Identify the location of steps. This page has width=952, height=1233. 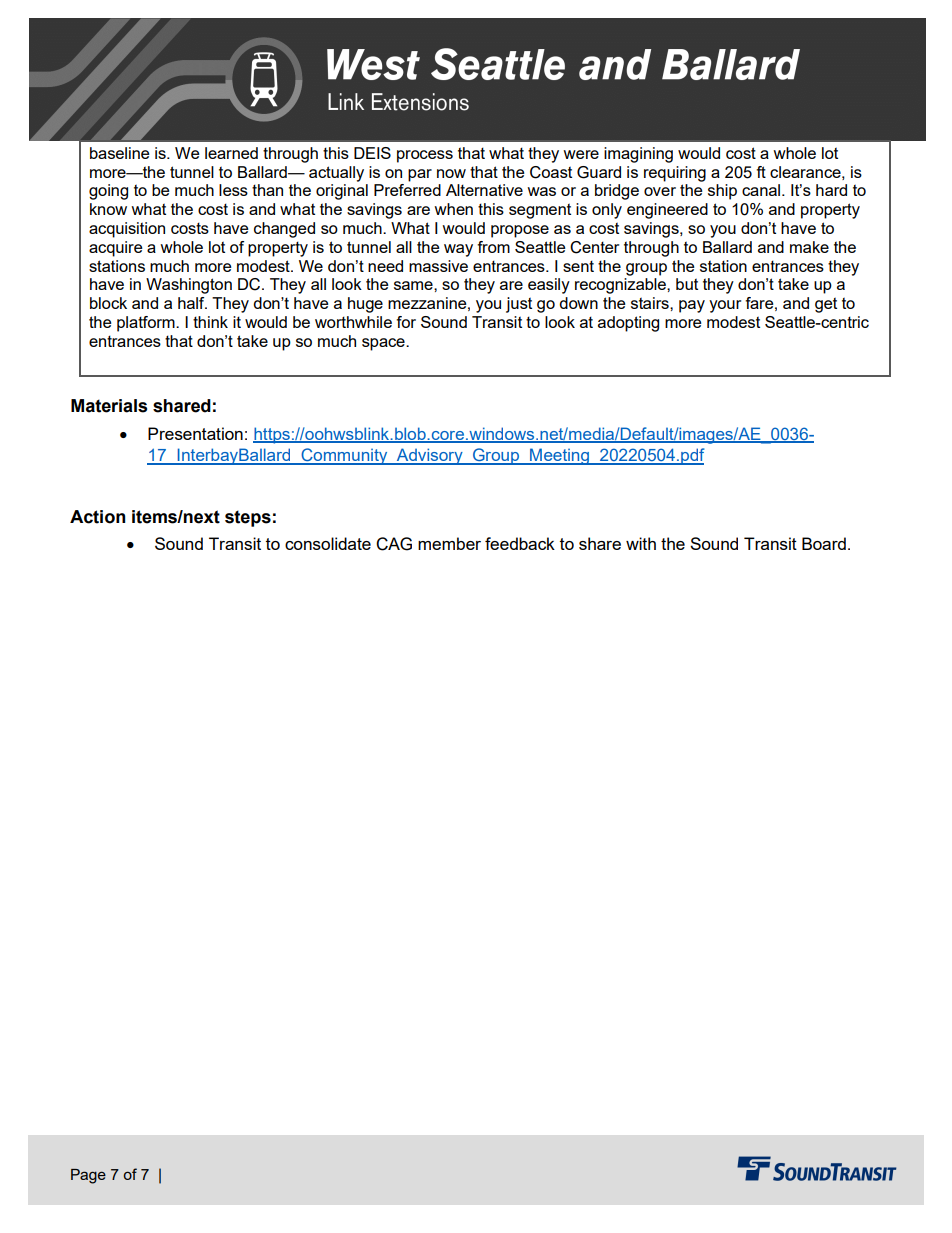
(248, 518).
